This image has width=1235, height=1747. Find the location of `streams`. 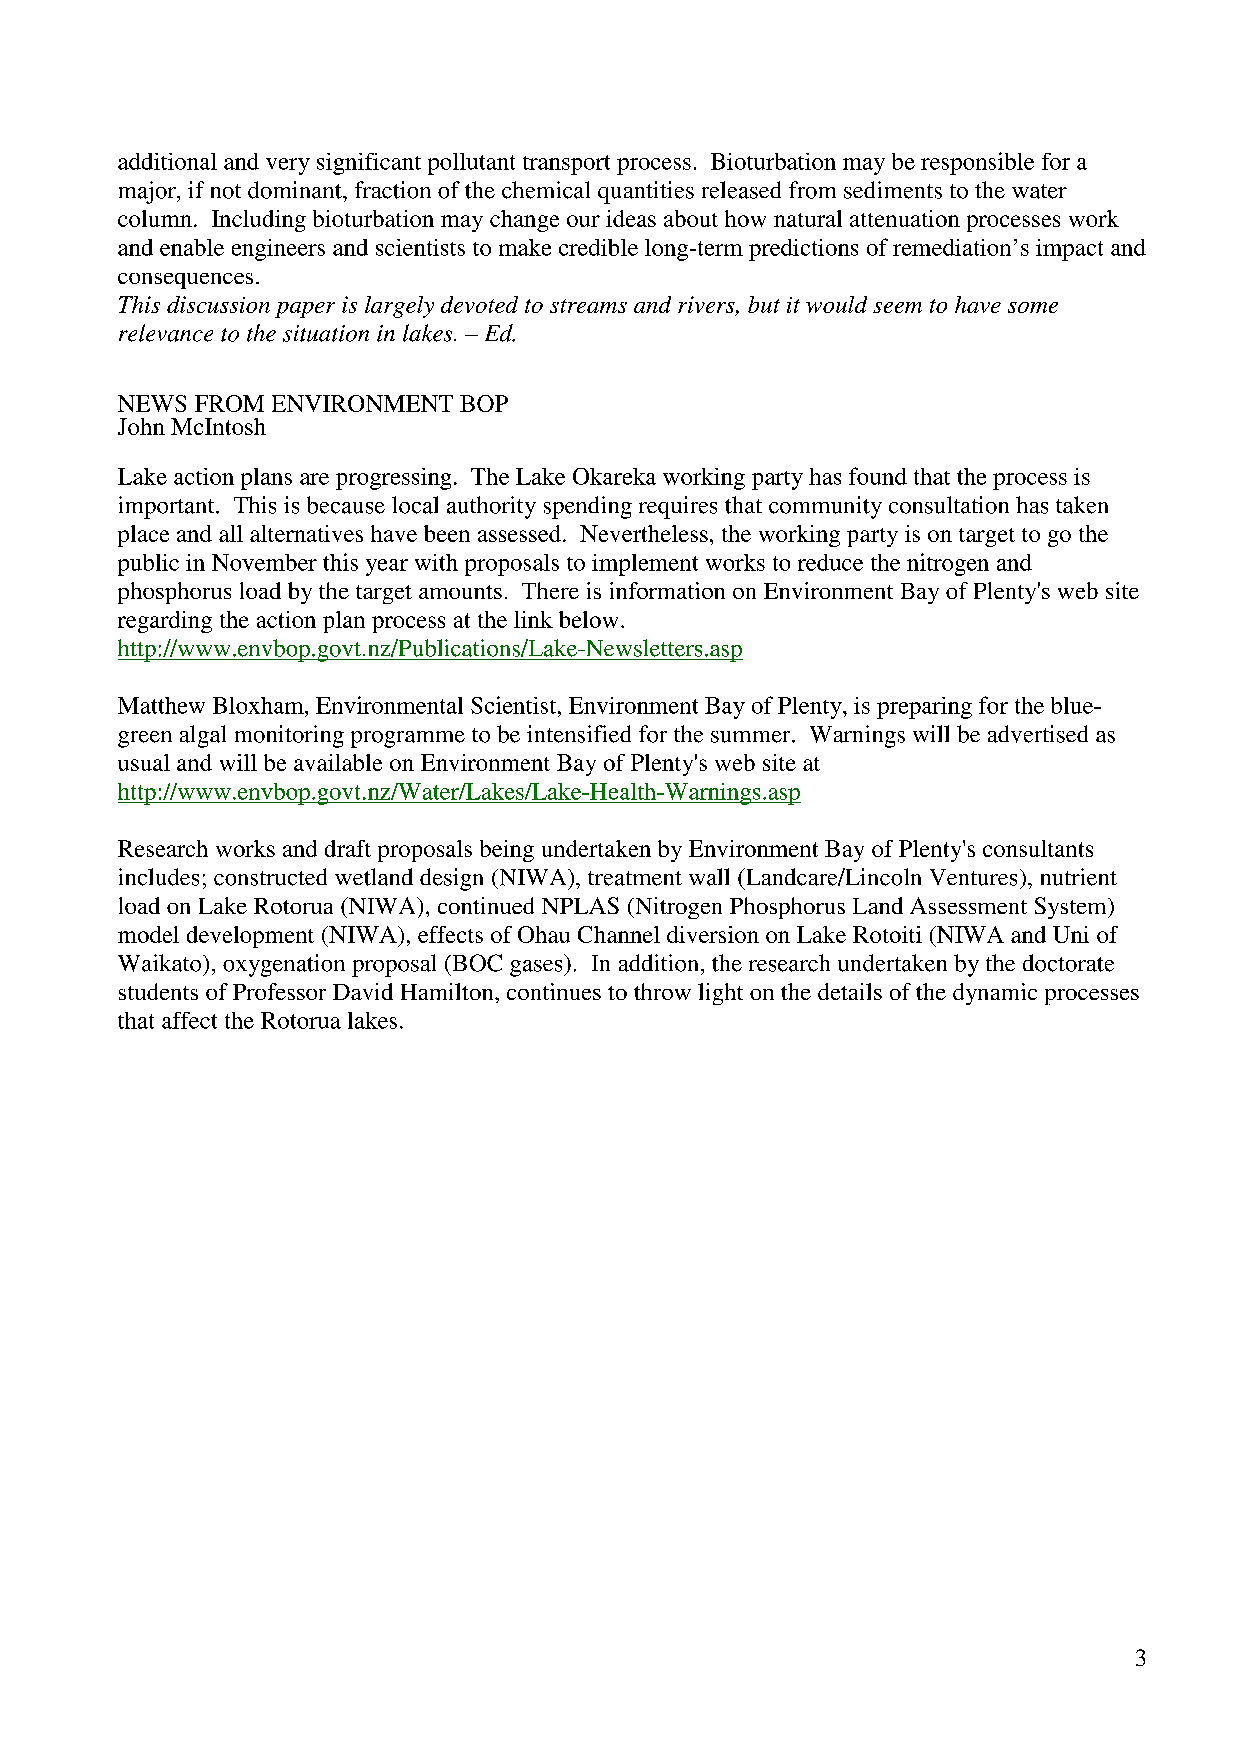

streams is located at coordinates (588, 306).
